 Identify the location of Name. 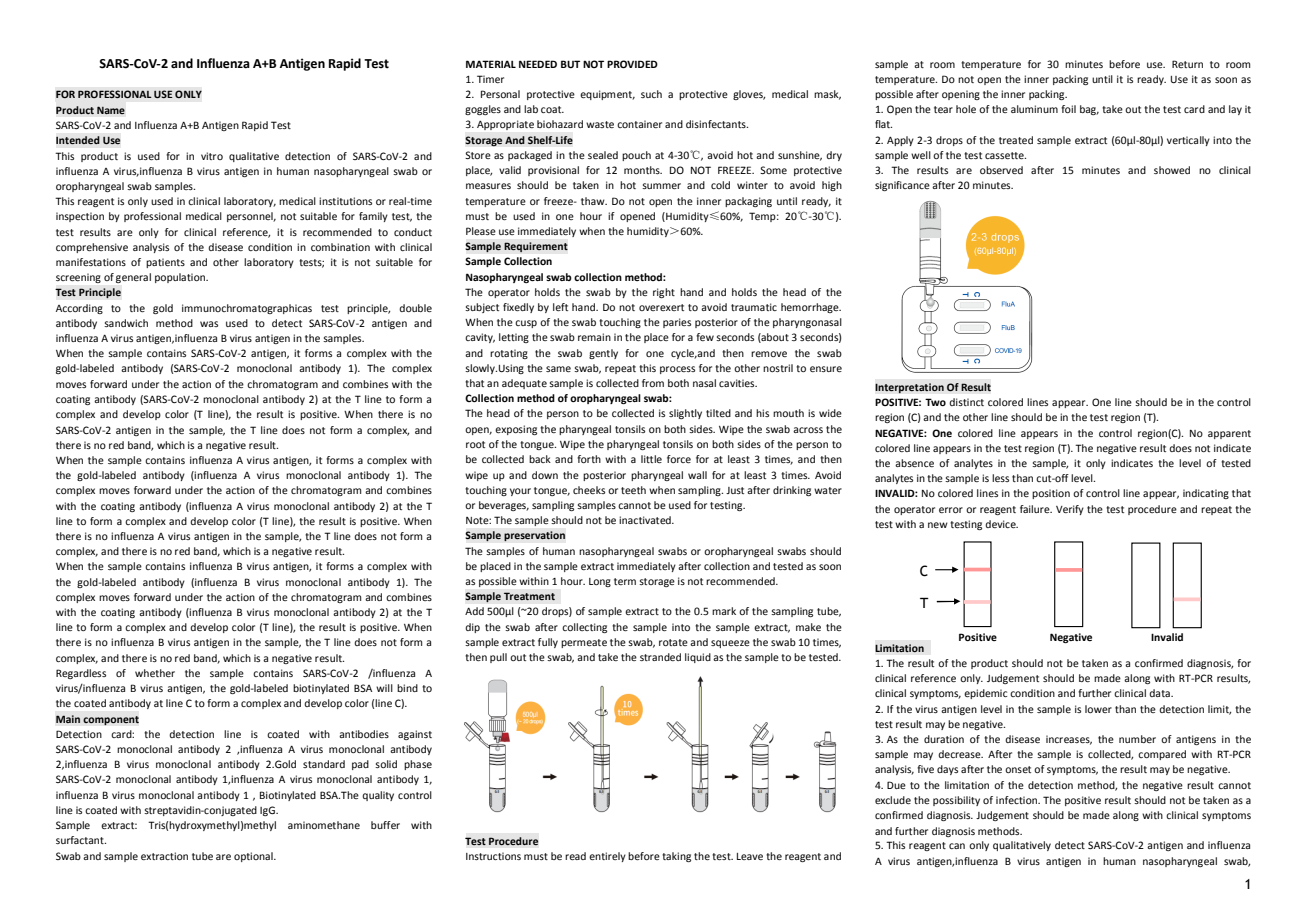
(111, 110).
